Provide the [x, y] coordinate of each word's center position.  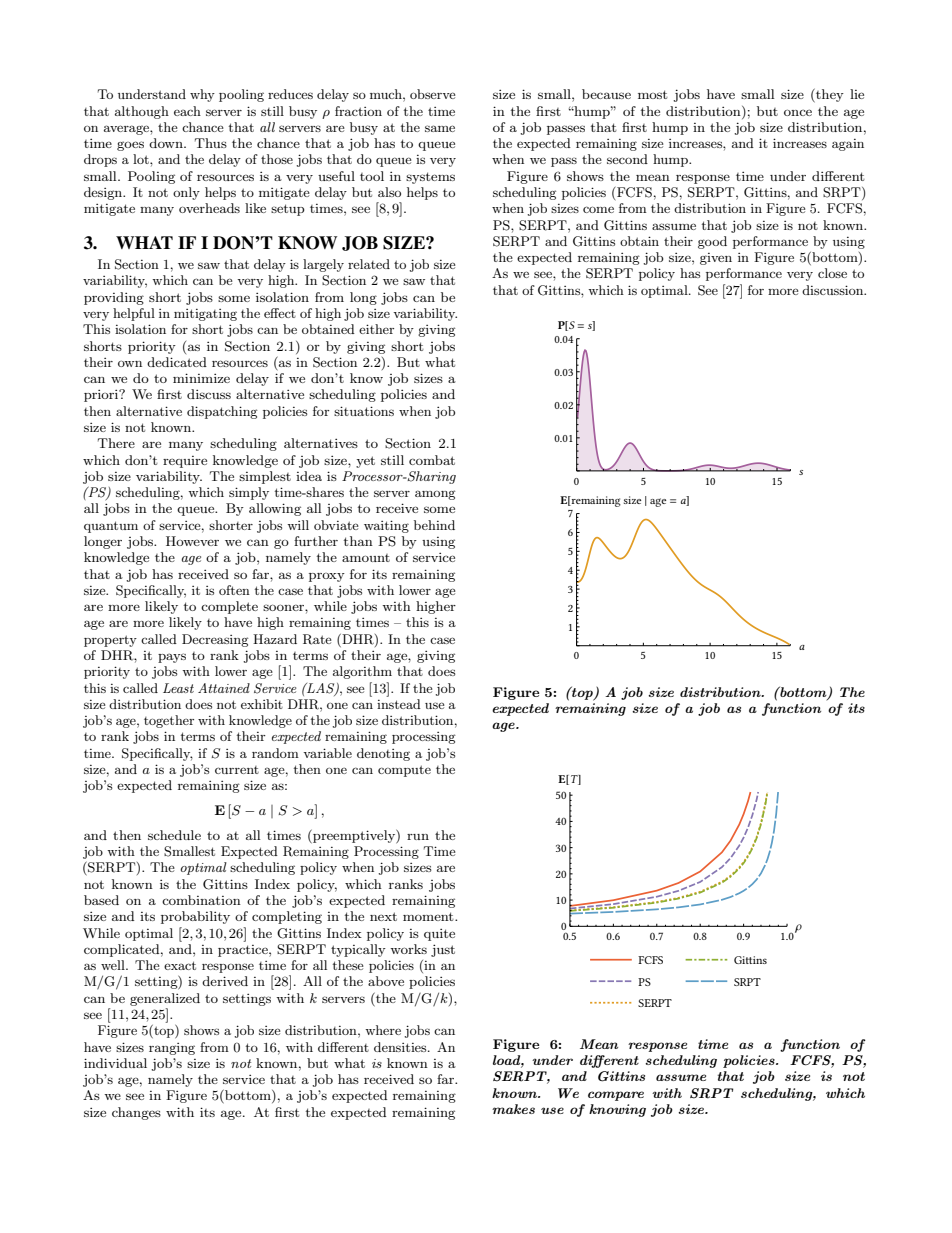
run [418, 837]
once [798, 112]
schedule [174, 835]
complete [229, 607]
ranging [172, 1049]
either [376, 329]
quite [439, 934]
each [187, 111]
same [440, 128]
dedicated [177, 362]
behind [434, 525]
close [832, 273]
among [435, 495]
